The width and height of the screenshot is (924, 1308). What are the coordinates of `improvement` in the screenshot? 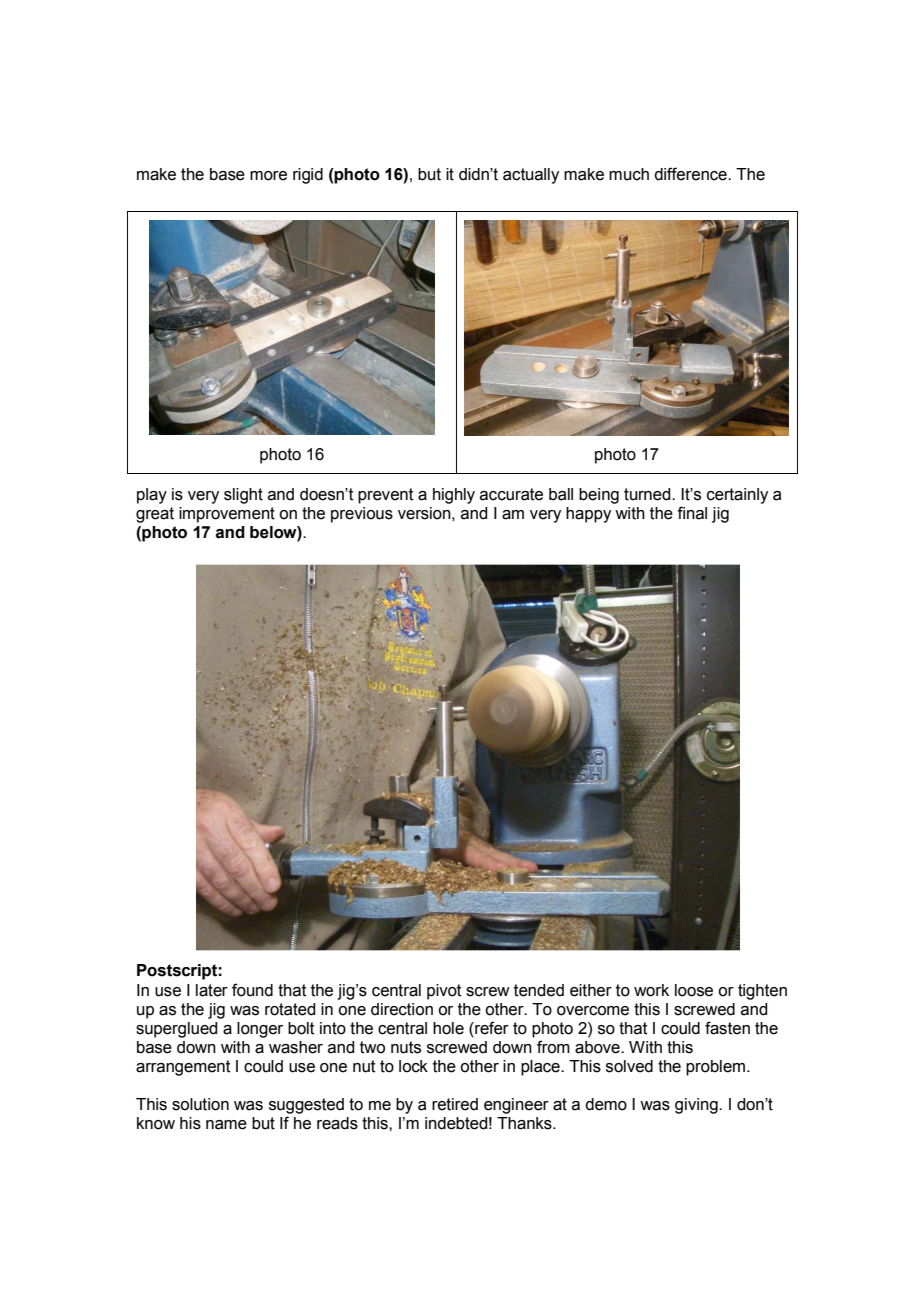 It's located at (227, 515).
